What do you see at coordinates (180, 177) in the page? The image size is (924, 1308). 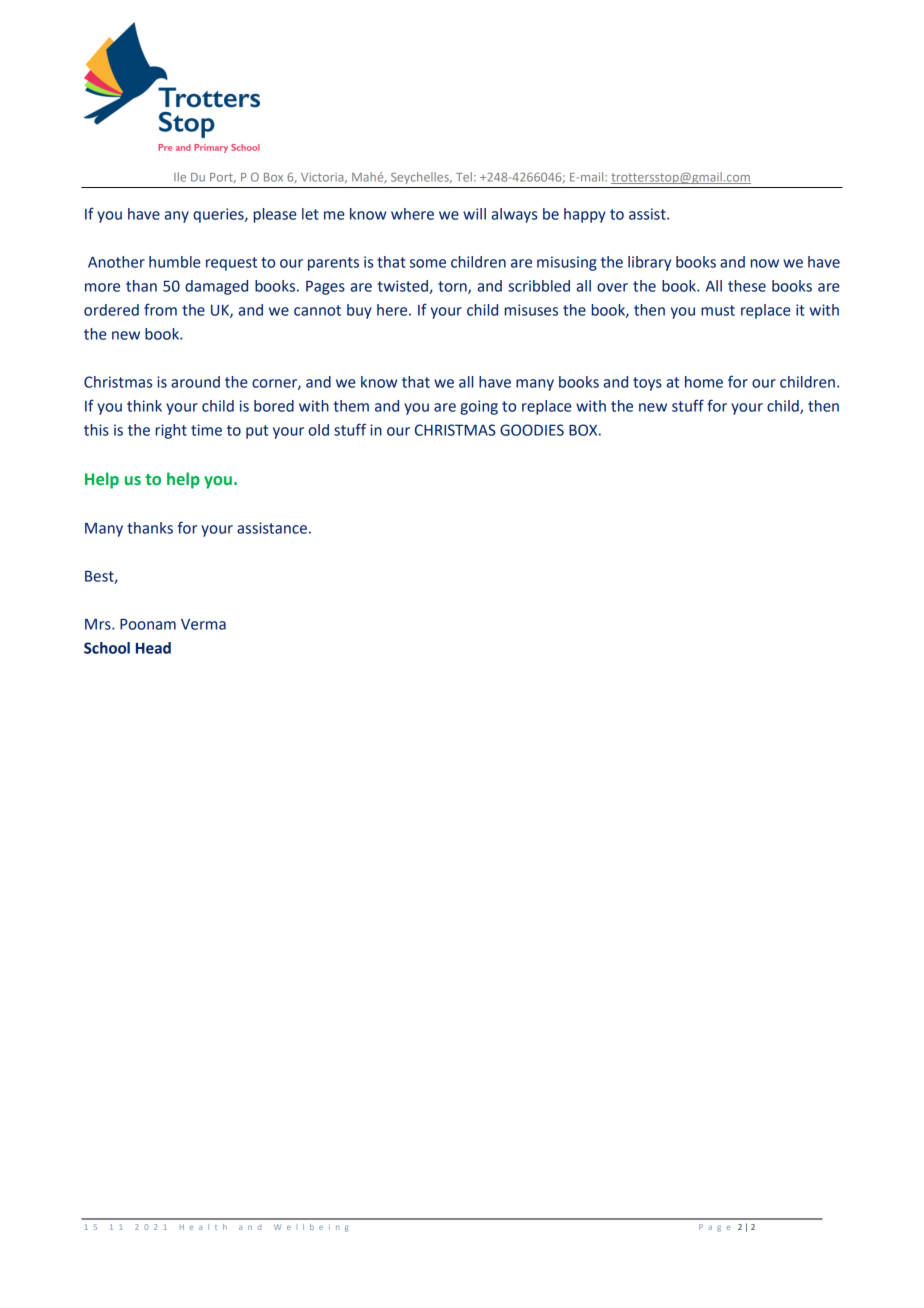 I see `Ile` at bounding box center [180, 177].
